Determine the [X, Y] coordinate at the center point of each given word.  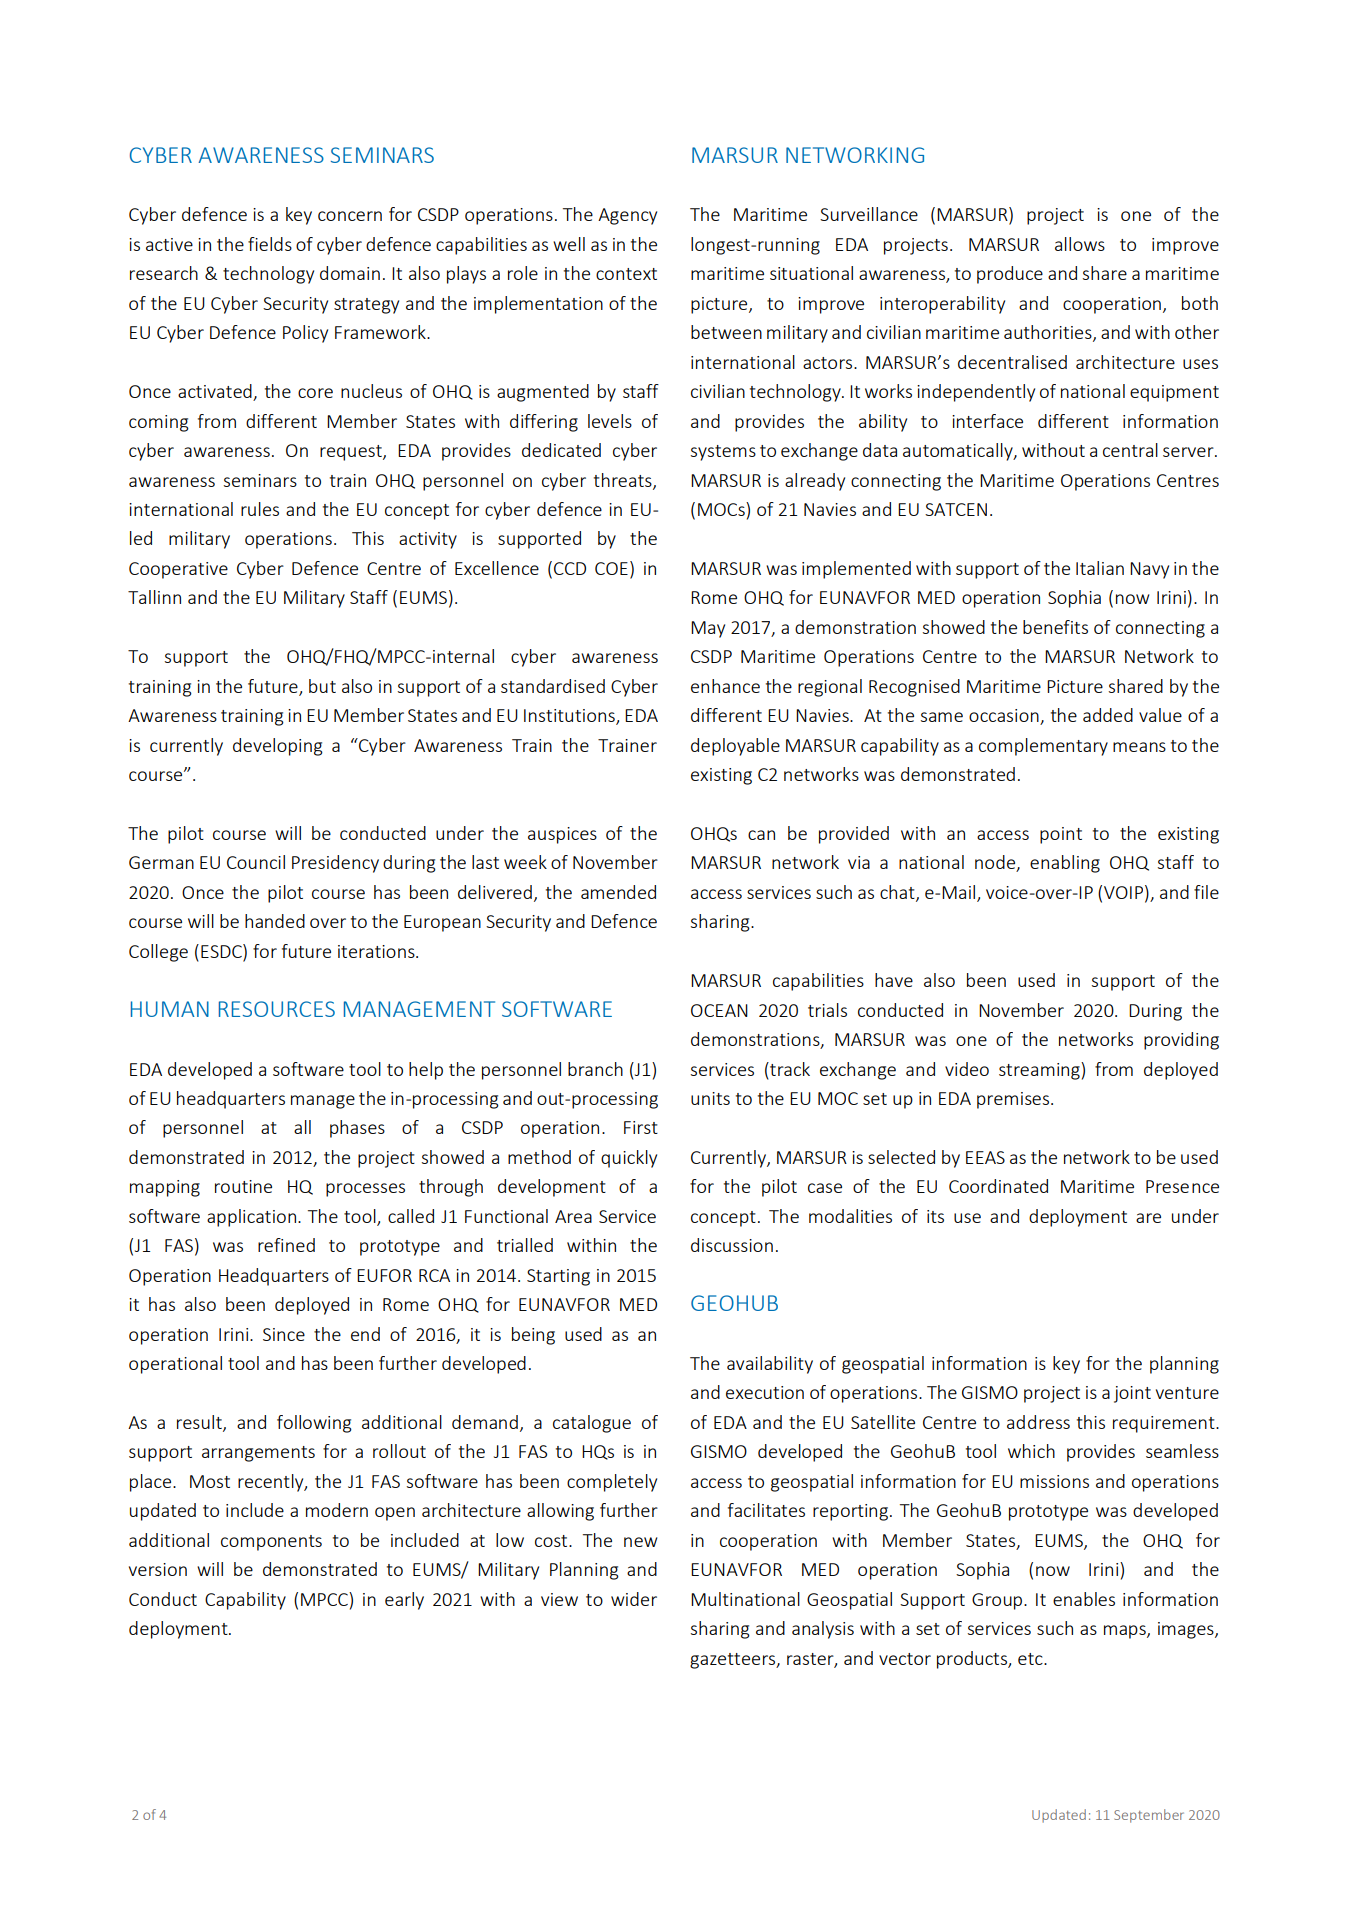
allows [1080, 244]
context [626, 274]
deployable [735, 747]
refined [286, 1245]
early [404, 1601]
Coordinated [998, 1186]
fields [270, 244]
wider [634, 1599]
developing [278, 747]
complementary [1043, 747]
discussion [732, 1245]
